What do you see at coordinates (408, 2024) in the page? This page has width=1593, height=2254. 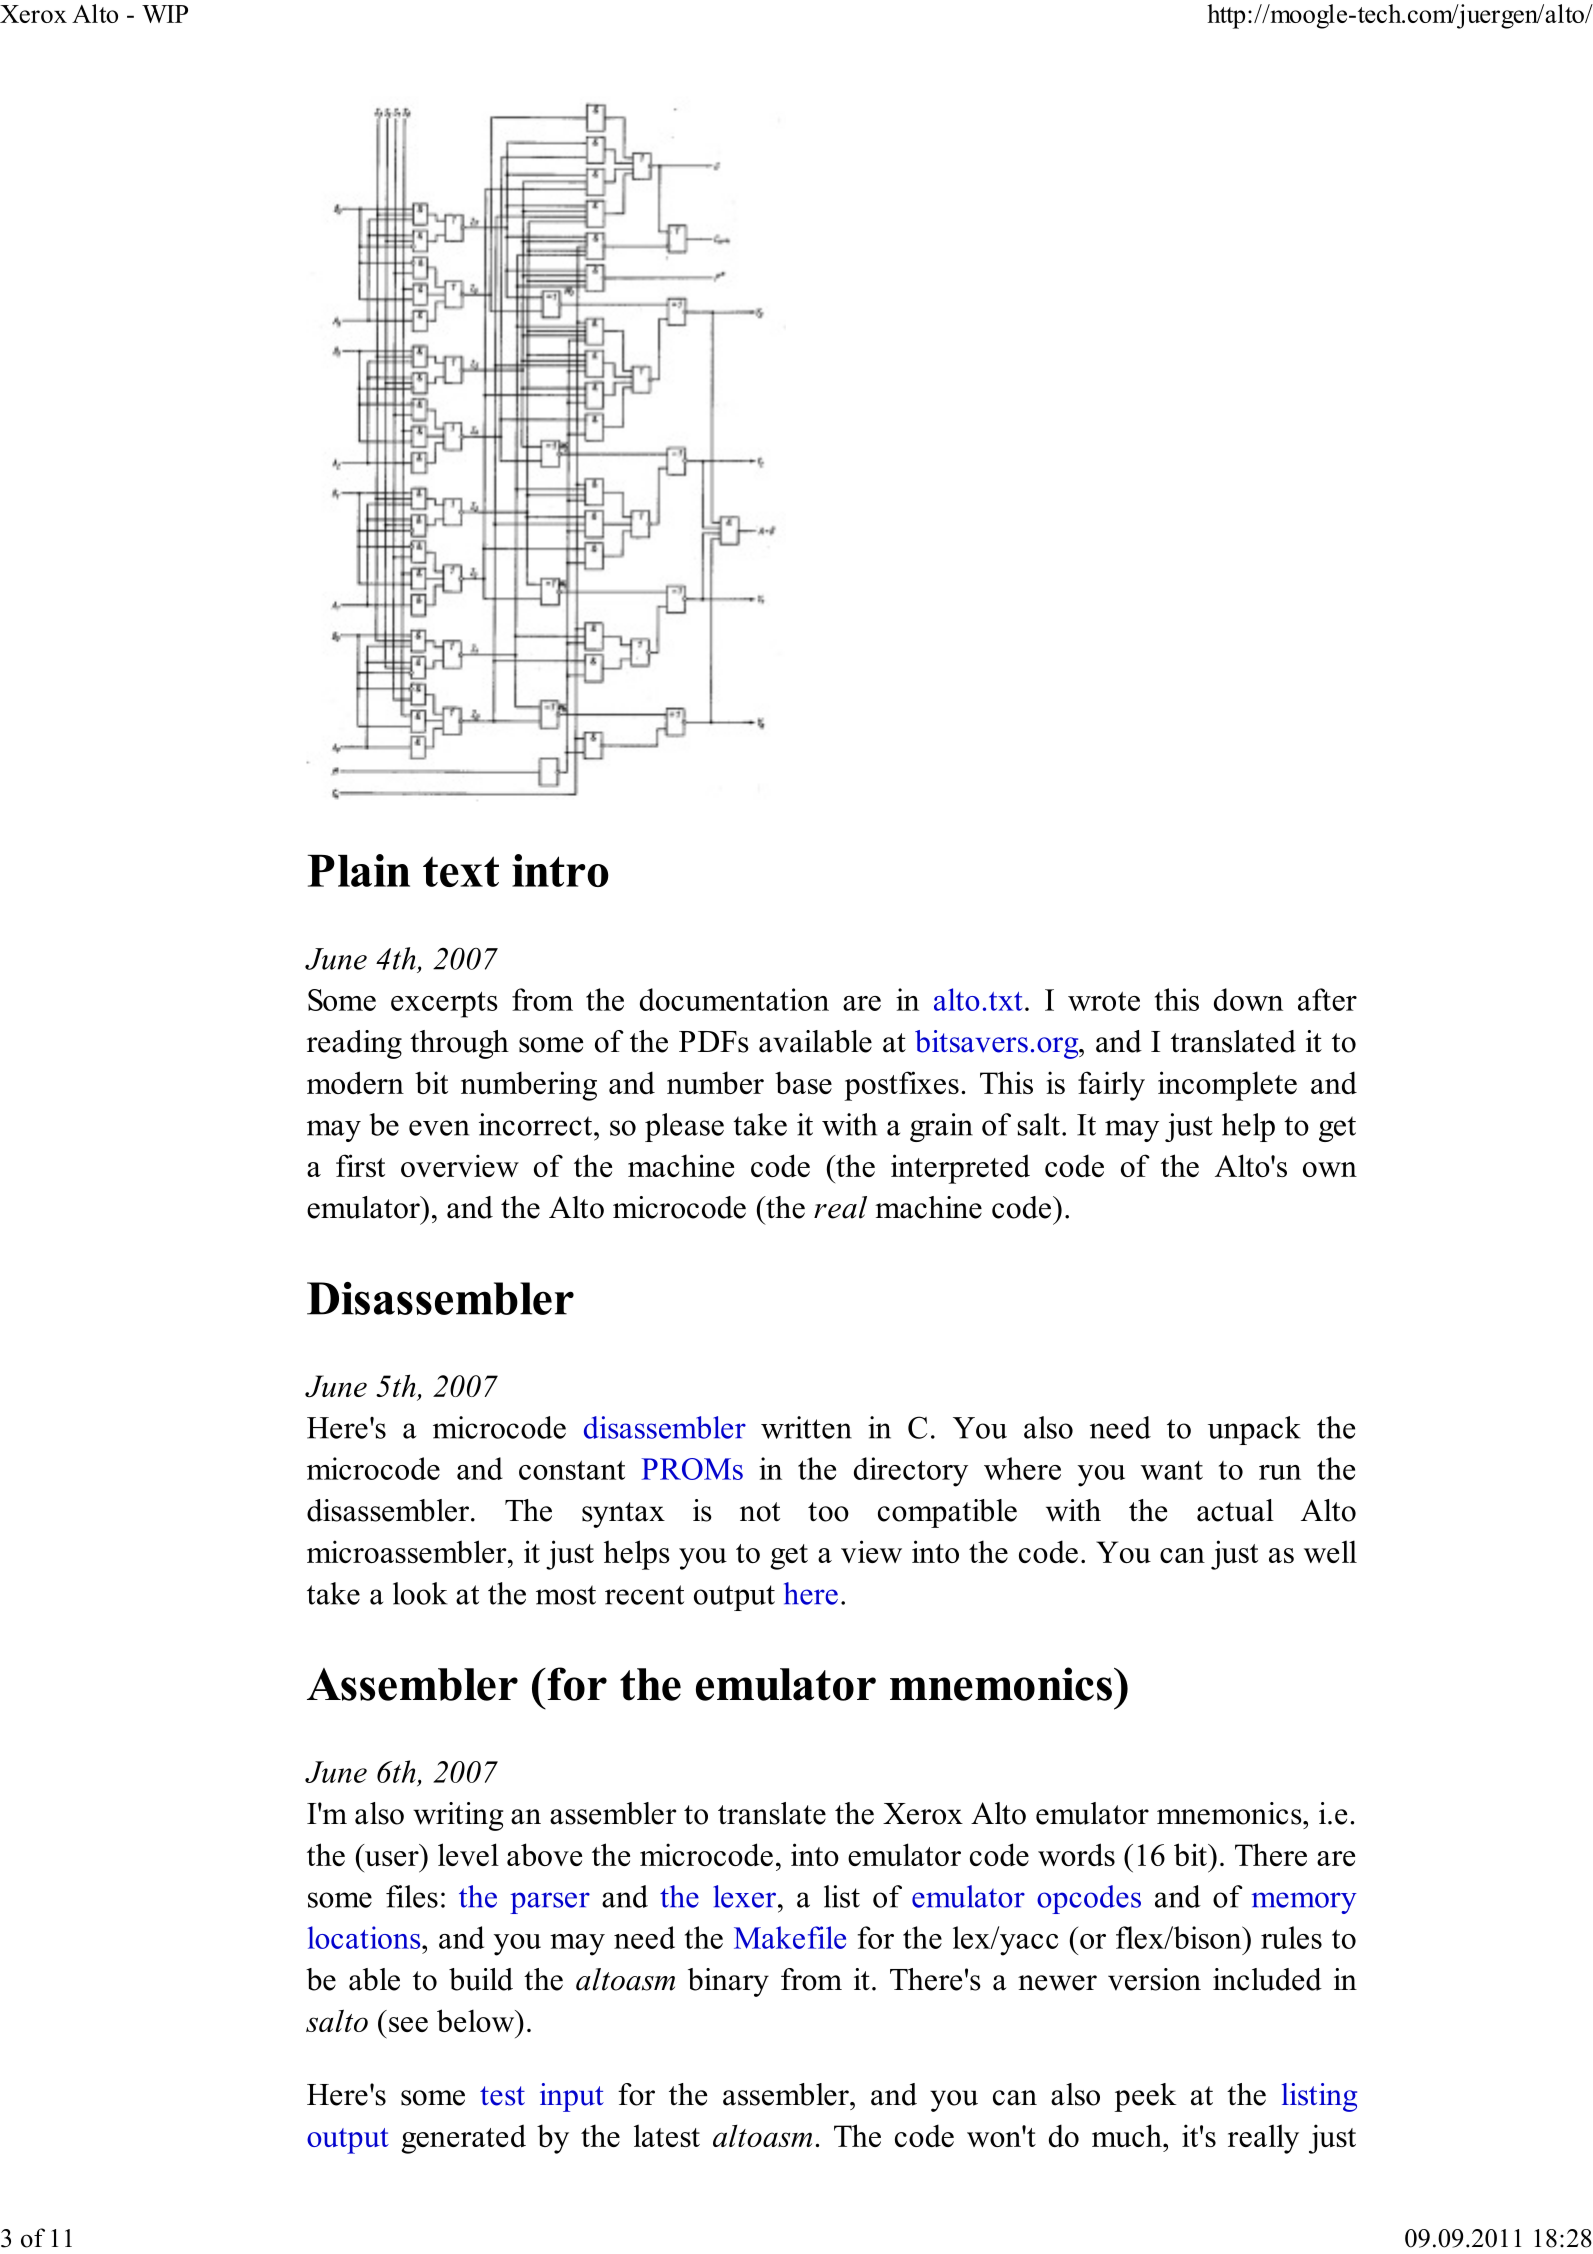 I see `see` at bounding box center [408, 2024].
